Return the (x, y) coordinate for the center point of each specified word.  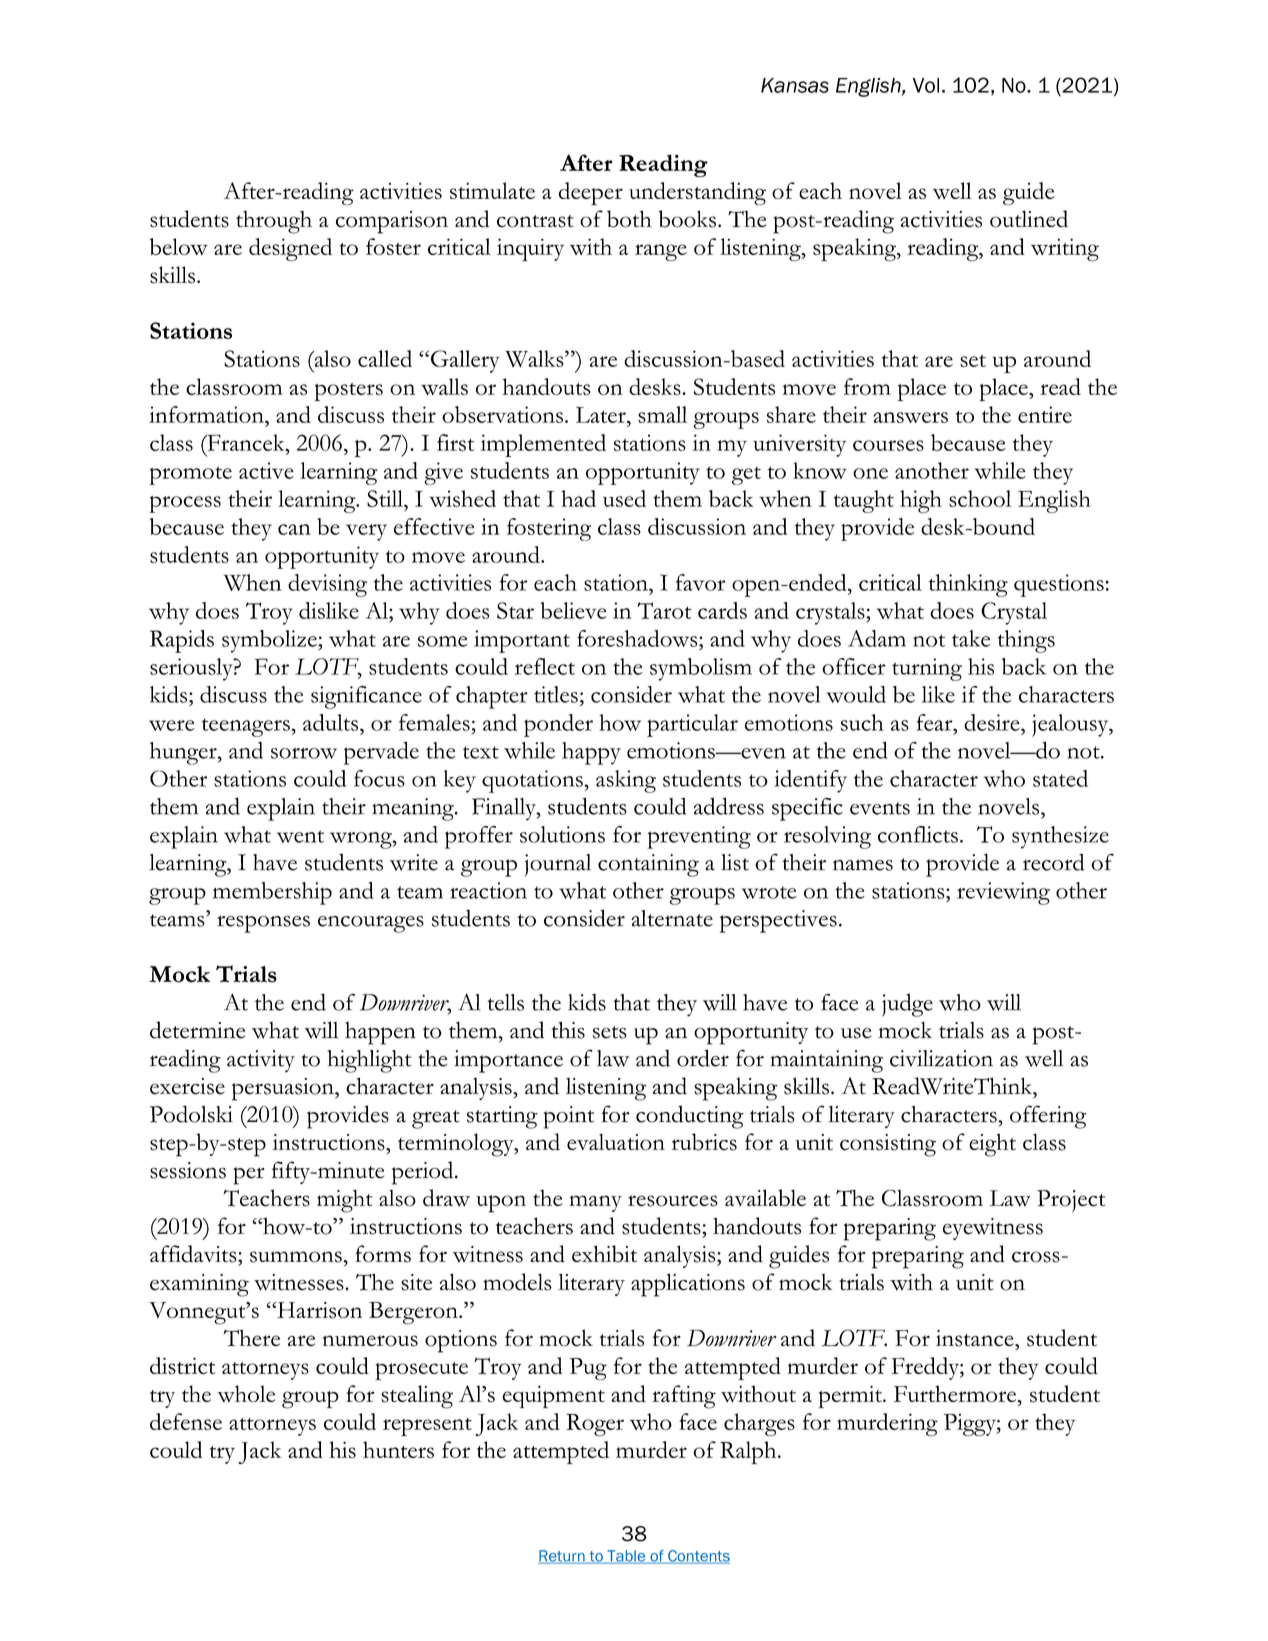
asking (626, 781)
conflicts (918, 834)
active (266, 470)
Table (626, 1557)
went (300, 836)
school (980, 498)
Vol (926, 85)
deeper (591, 193)
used (624, 498)
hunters (398, 1449)
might (345, 1201)
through (274, 222)
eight (992, 1145)
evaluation (616, 1142)
